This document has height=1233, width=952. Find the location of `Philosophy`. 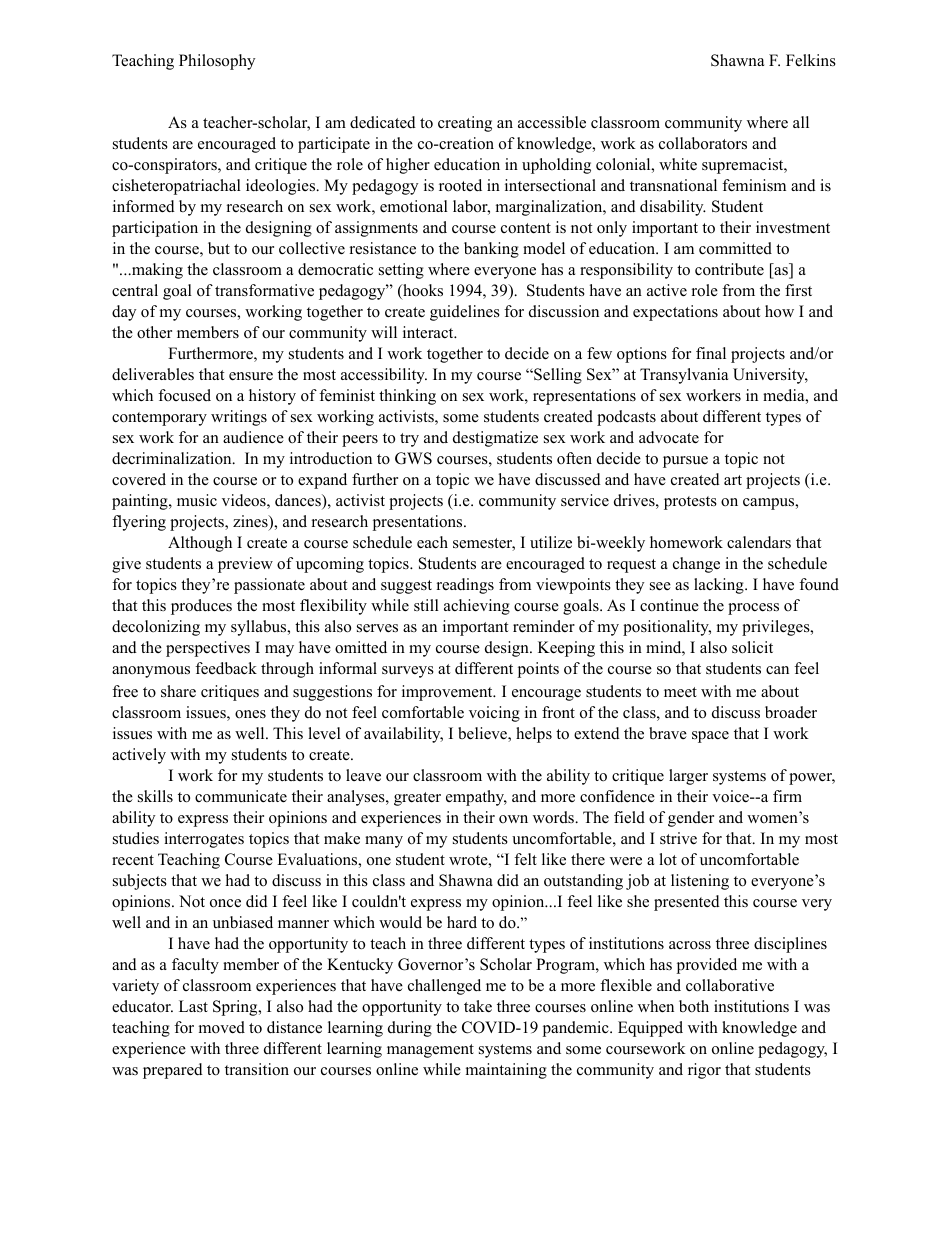

Philosophy is located at coordinates (217, 62).
